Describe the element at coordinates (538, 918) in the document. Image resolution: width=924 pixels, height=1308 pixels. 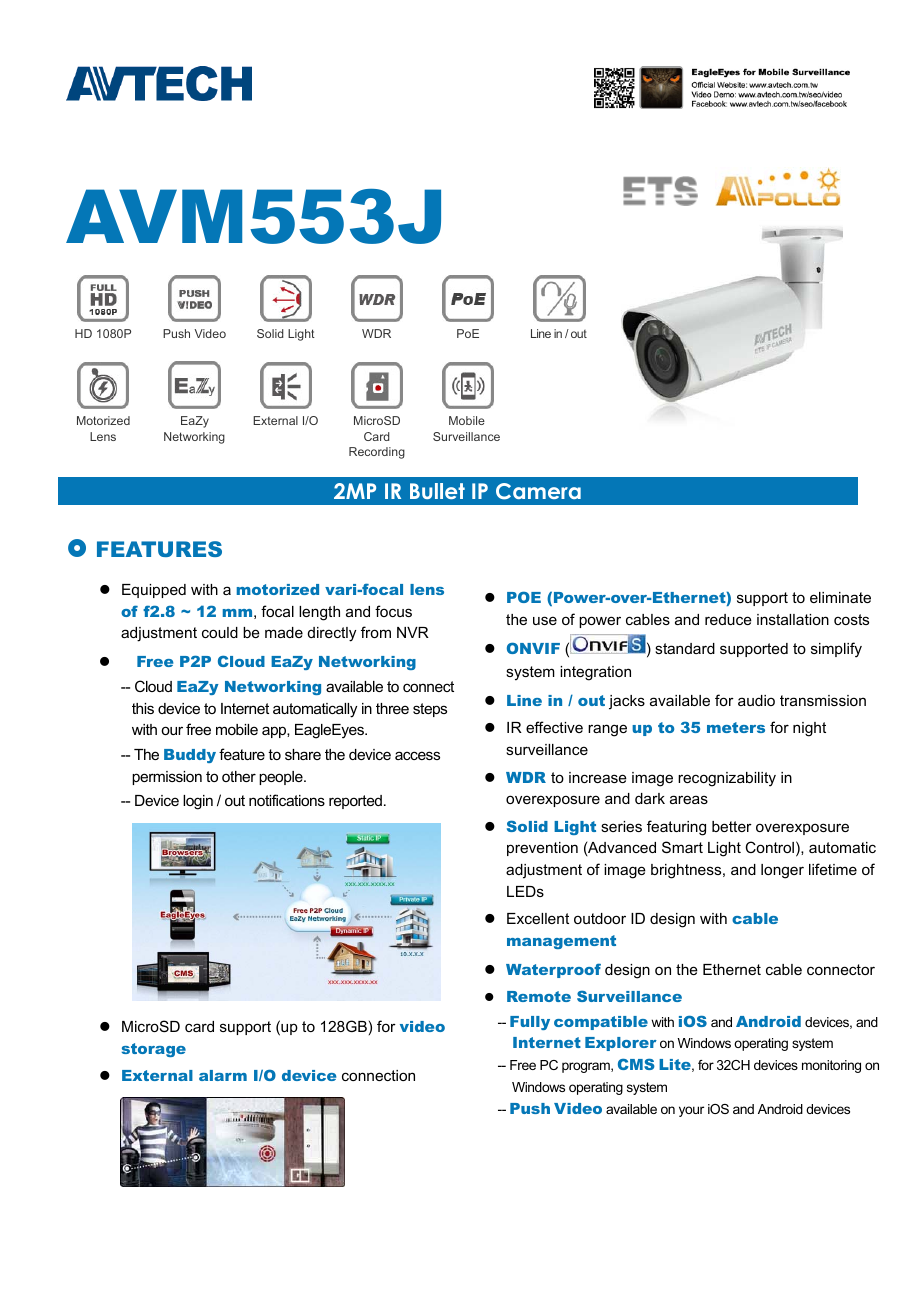
I see `Excellent` at that location.
